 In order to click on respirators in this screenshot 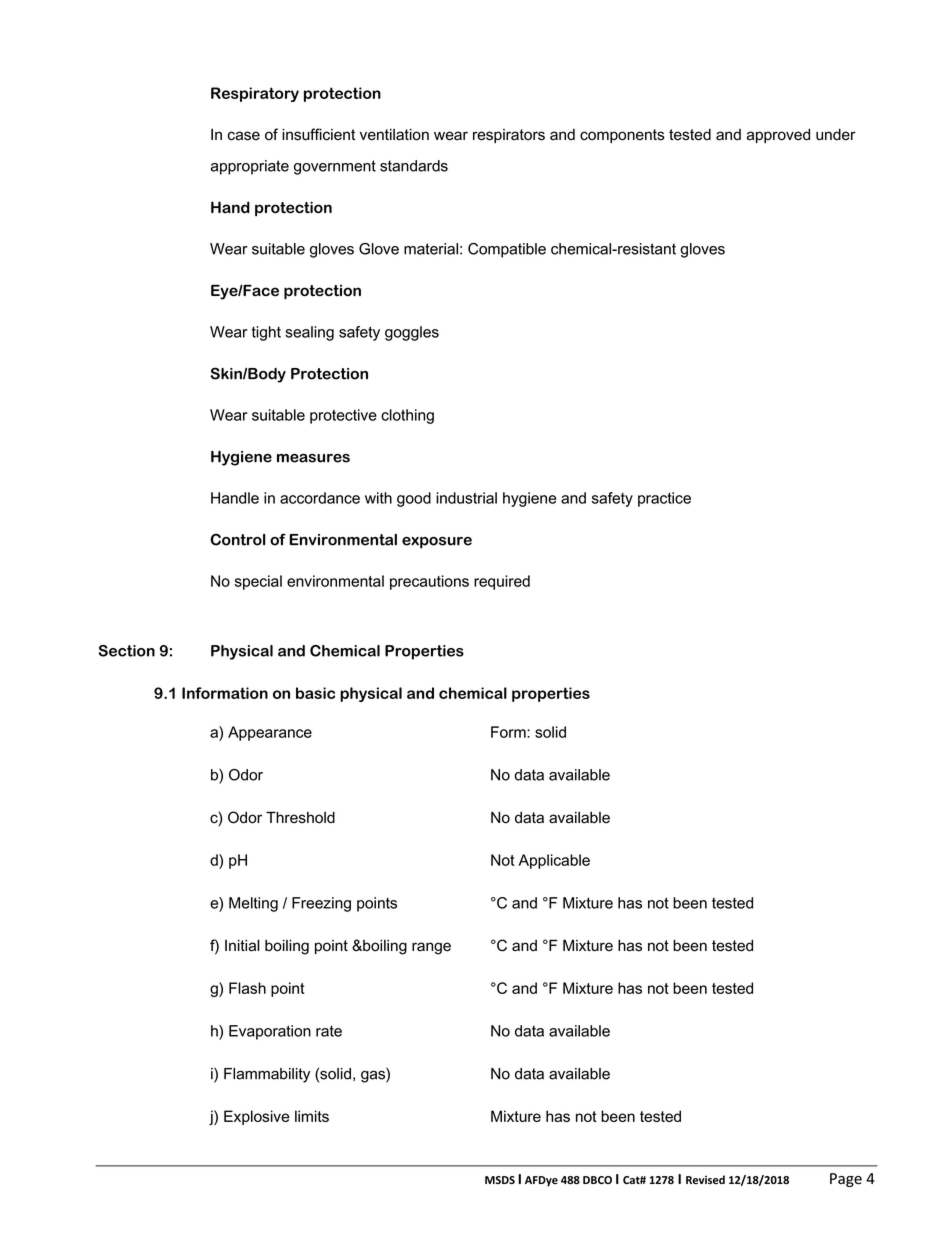, I will do `click(509, 136)`.
